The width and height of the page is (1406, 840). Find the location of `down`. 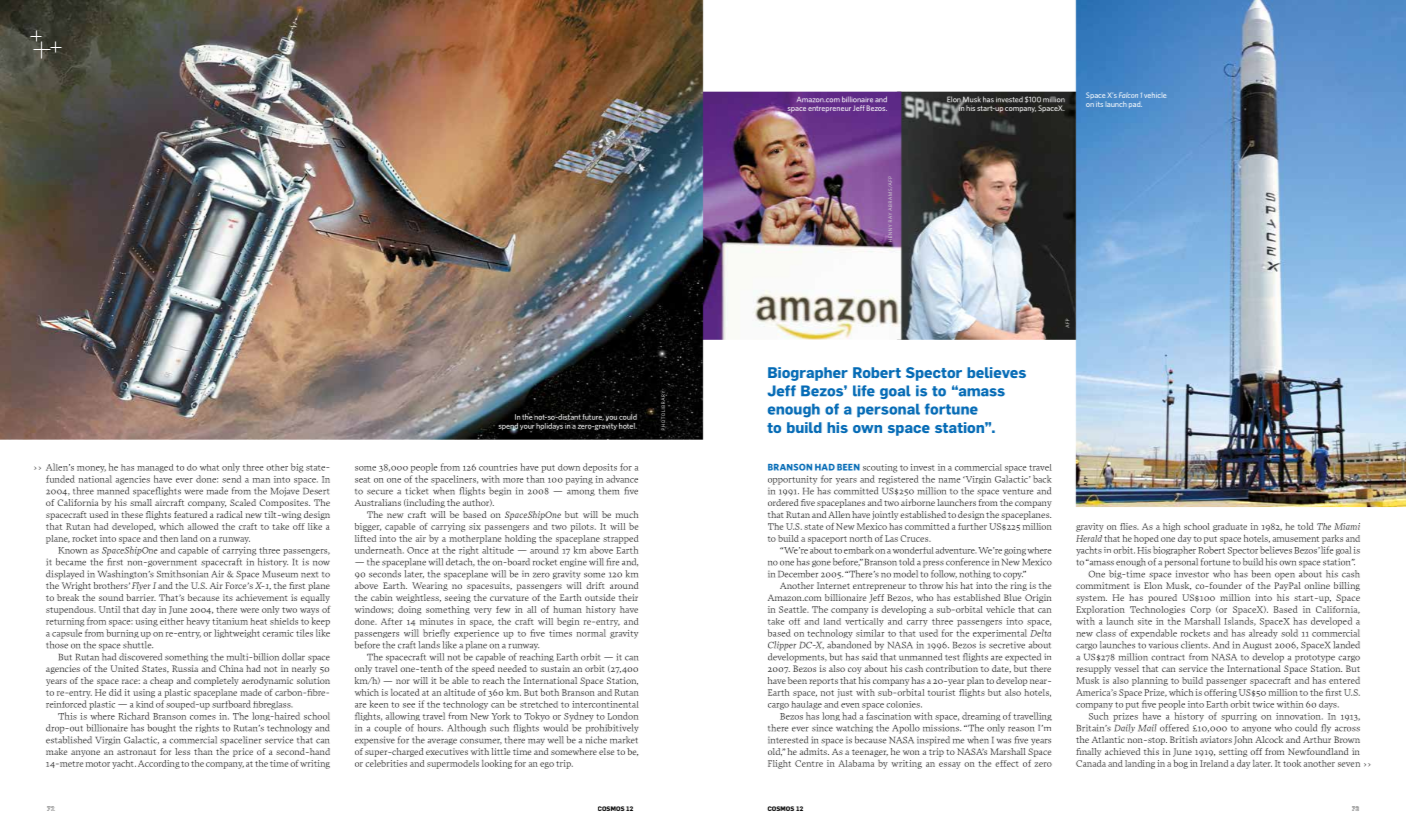

down is located at coordinates (569, 467).
